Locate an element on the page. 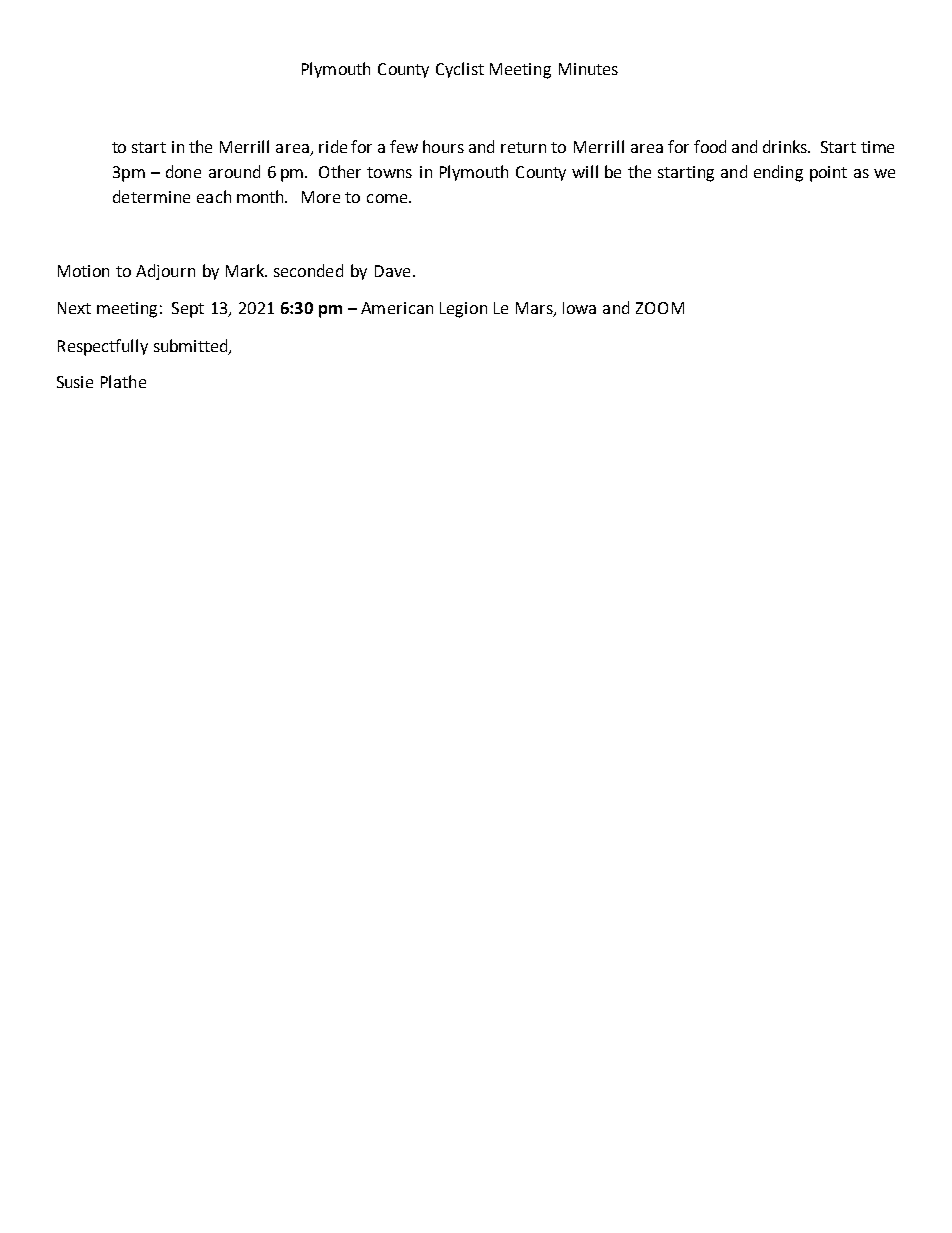 The width and height of the image is (952, 1233). Dave is located at coordinates (392, 271).
